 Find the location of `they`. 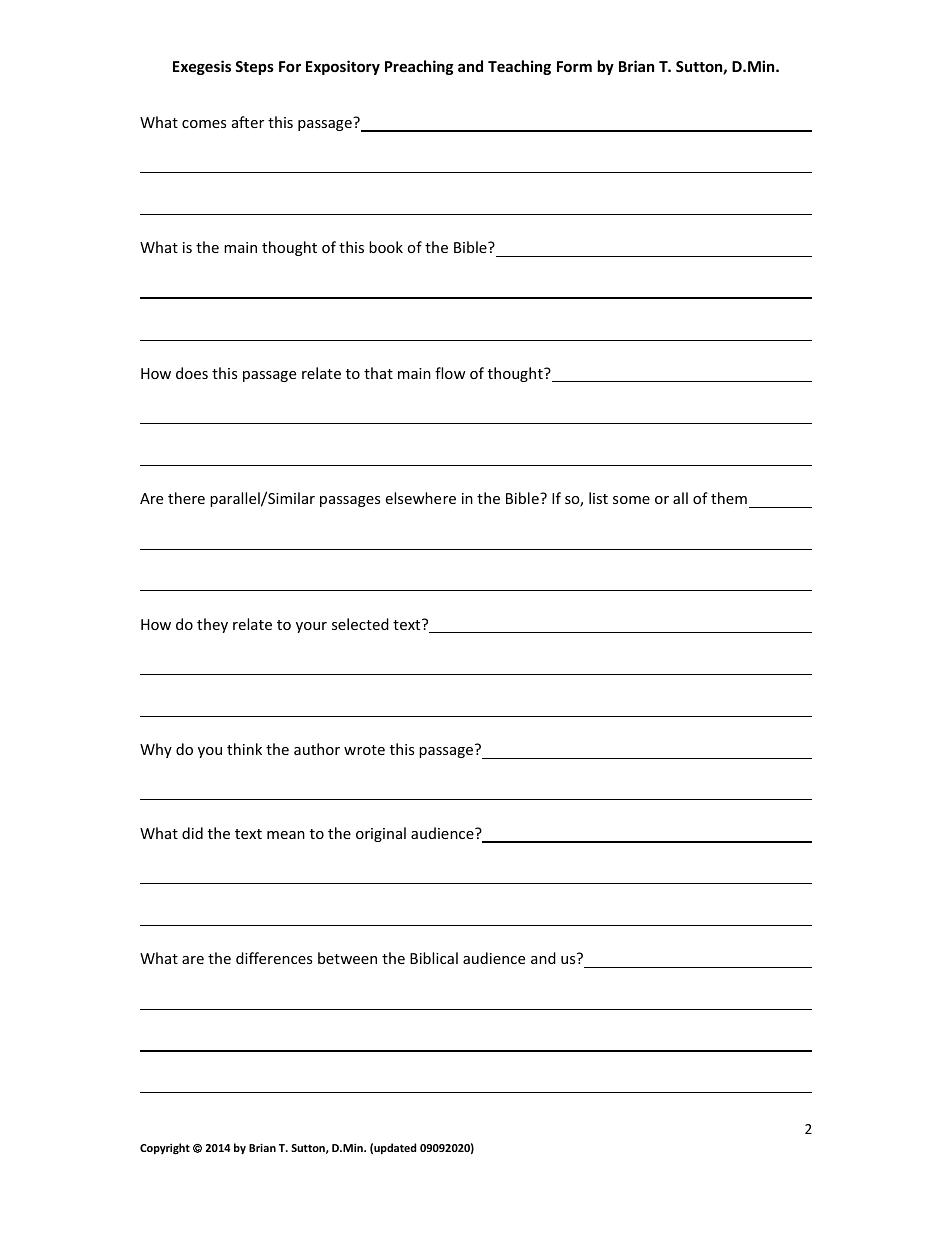

they is located at coordinates (212, 625).
